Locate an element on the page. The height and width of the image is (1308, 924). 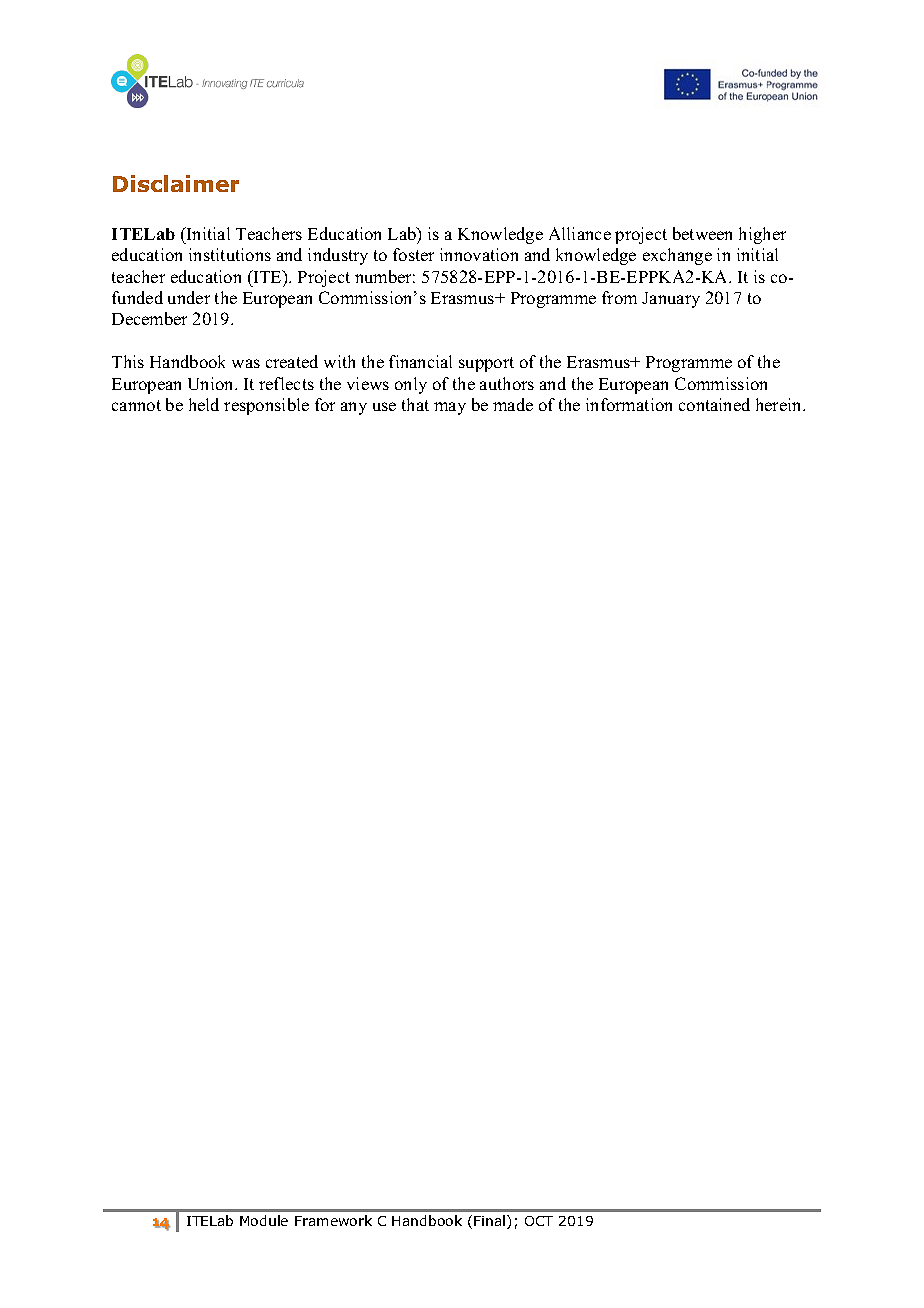
Final is located at coordinates (491, 1222).
